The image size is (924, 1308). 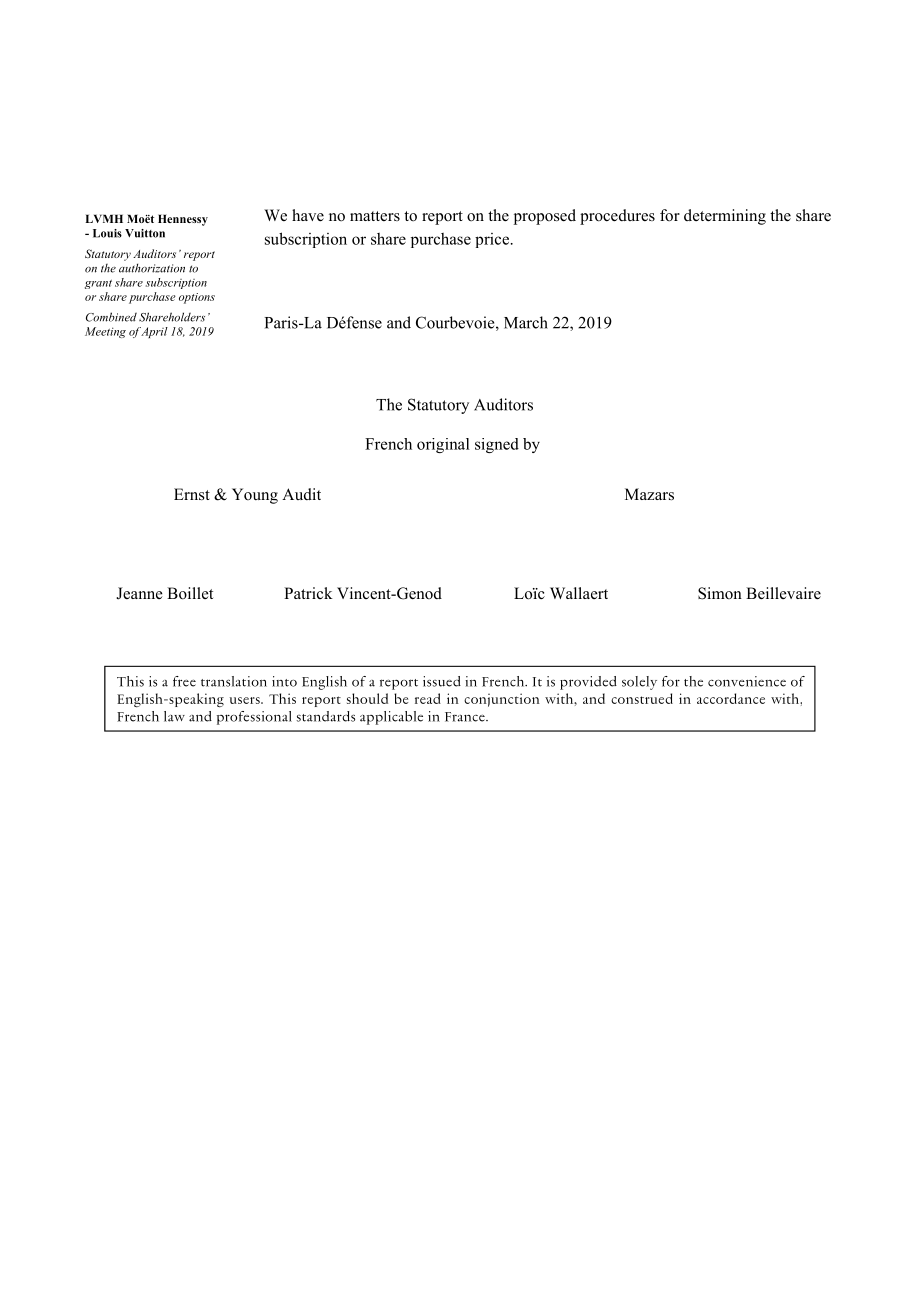 What do you see at coordinates (375, 216) in the screenshot?
I see `matters` at bounding box center [375, 216].
